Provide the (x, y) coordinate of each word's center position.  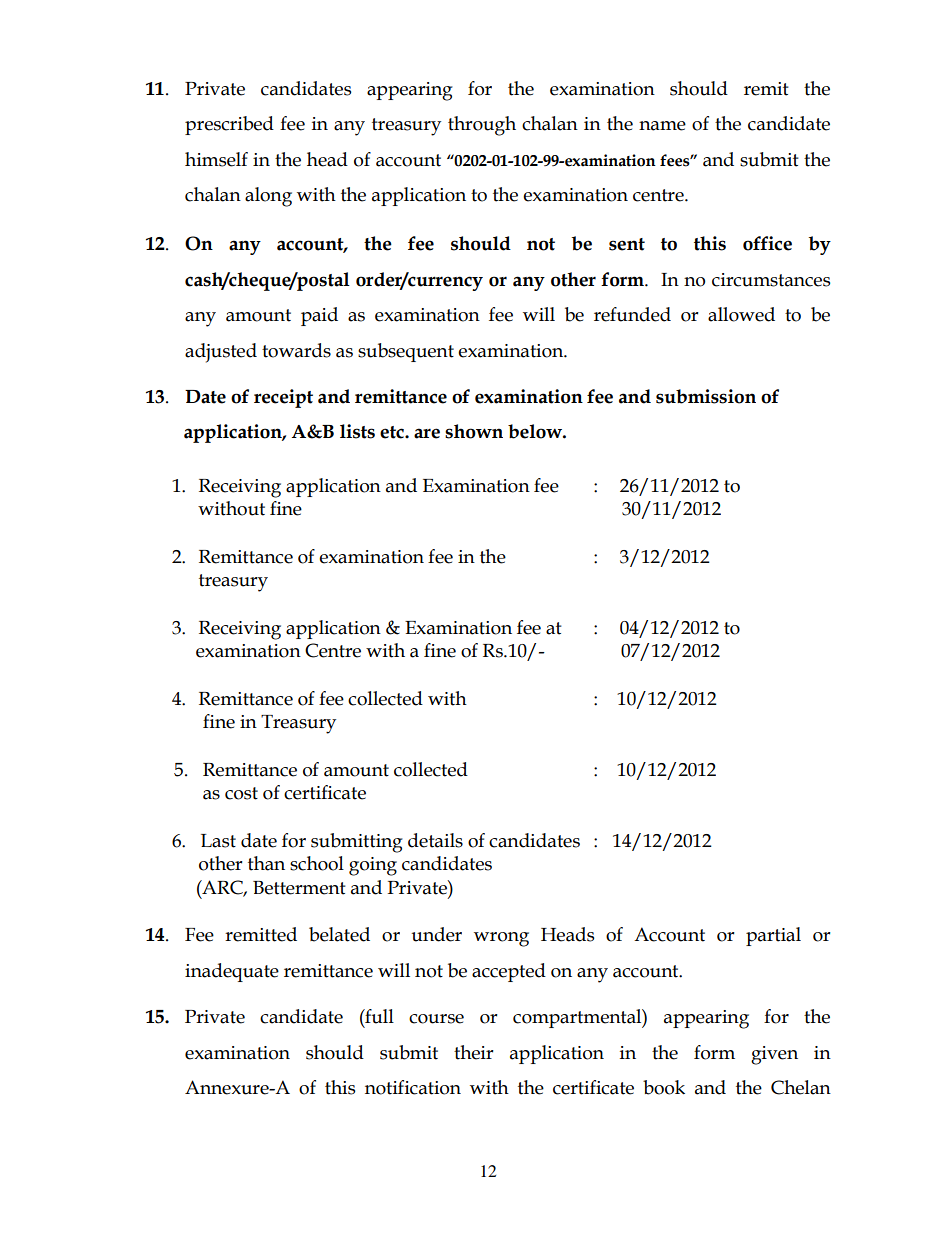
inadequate (232, 972)
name (662, 126)
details (435, 840)
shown (474, 431)
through (482, 126)
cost (241, 793)
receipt (283, 398)
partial (773, 936)
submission (706, 396)
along (268, 197)
